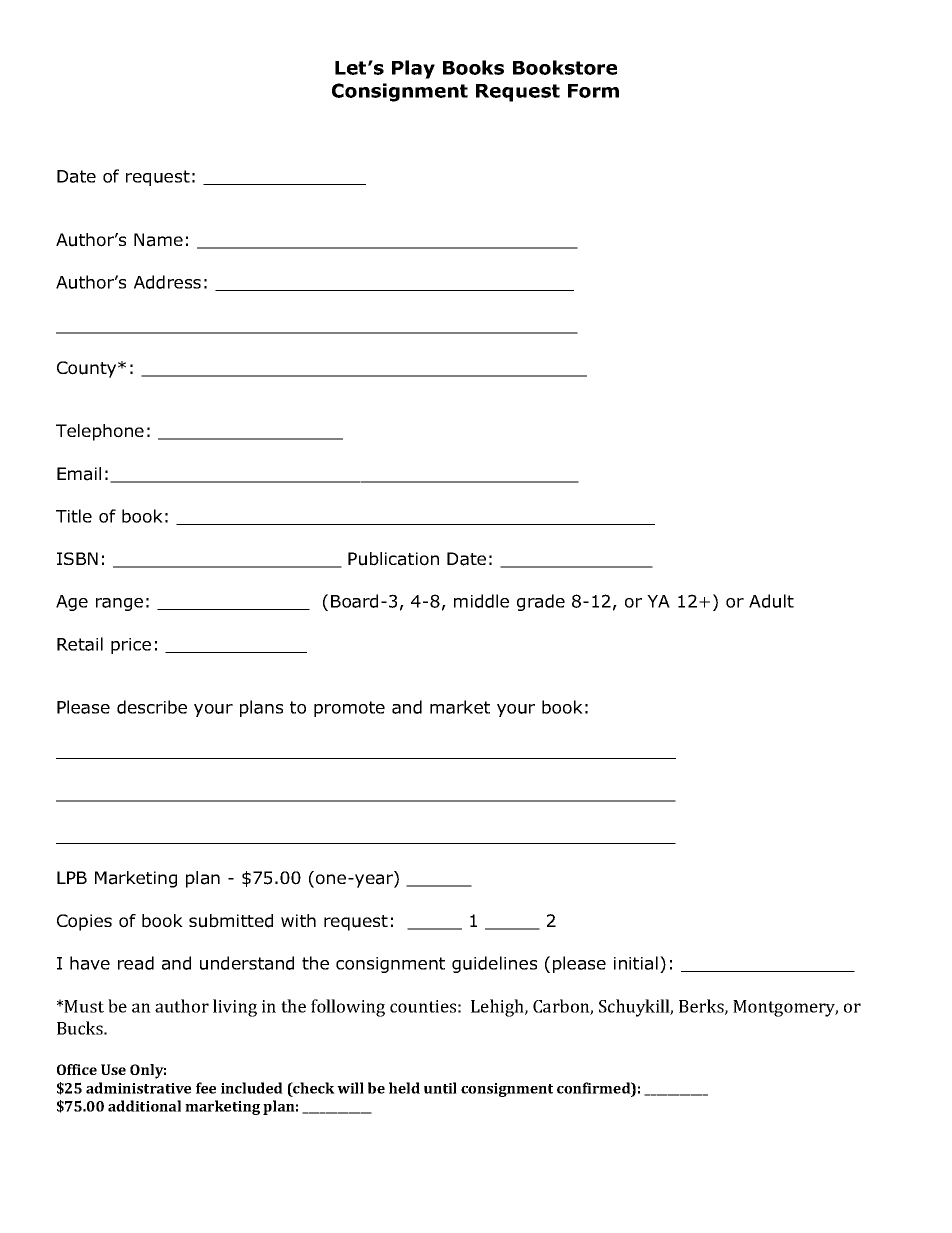 The image size is (952, 1233). What do you see at coordinates (393, 559) in the screenshot?
I see `Publication` at bounding box center [393, 559].
